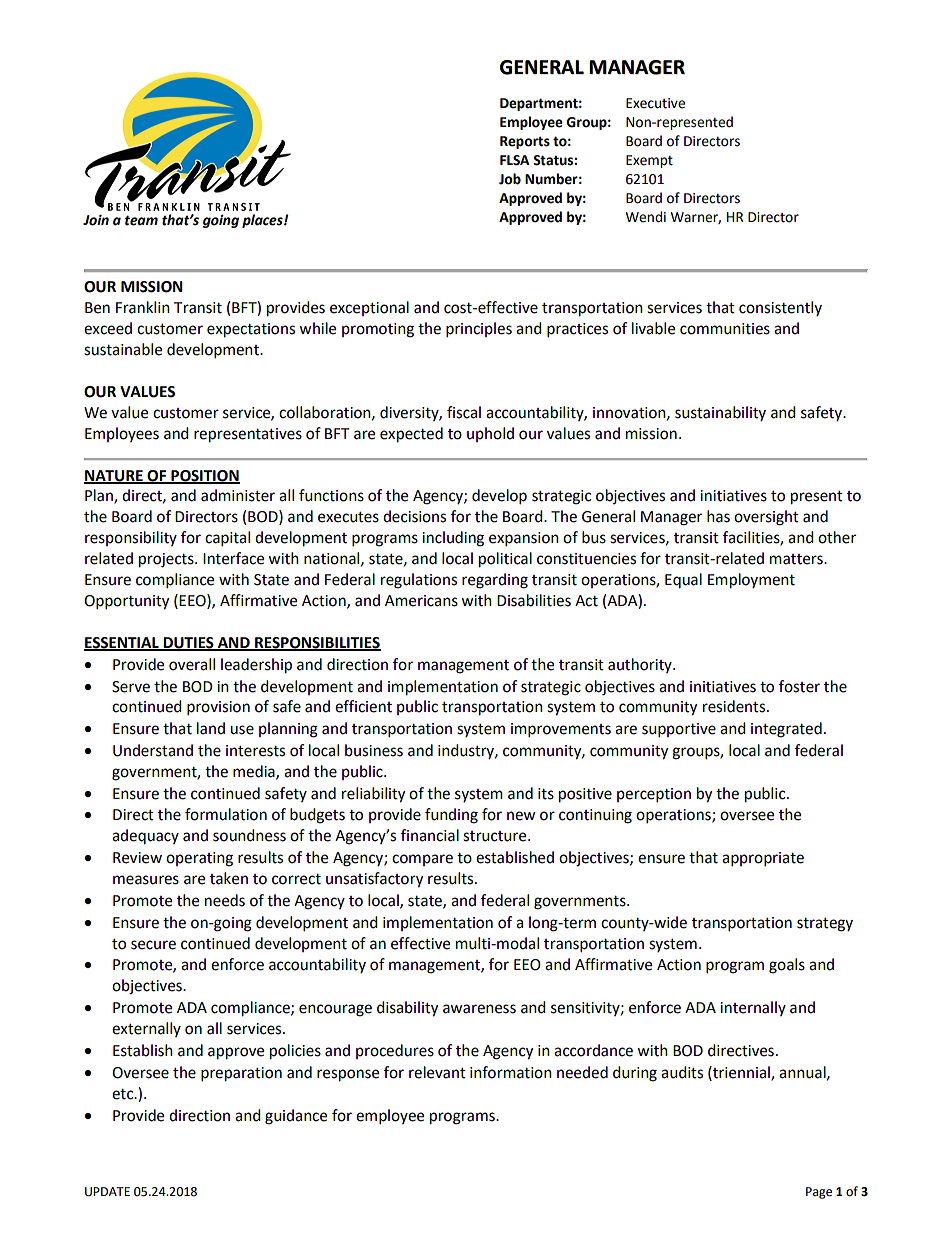  I want to click on POSITION, so click(204, 476).
